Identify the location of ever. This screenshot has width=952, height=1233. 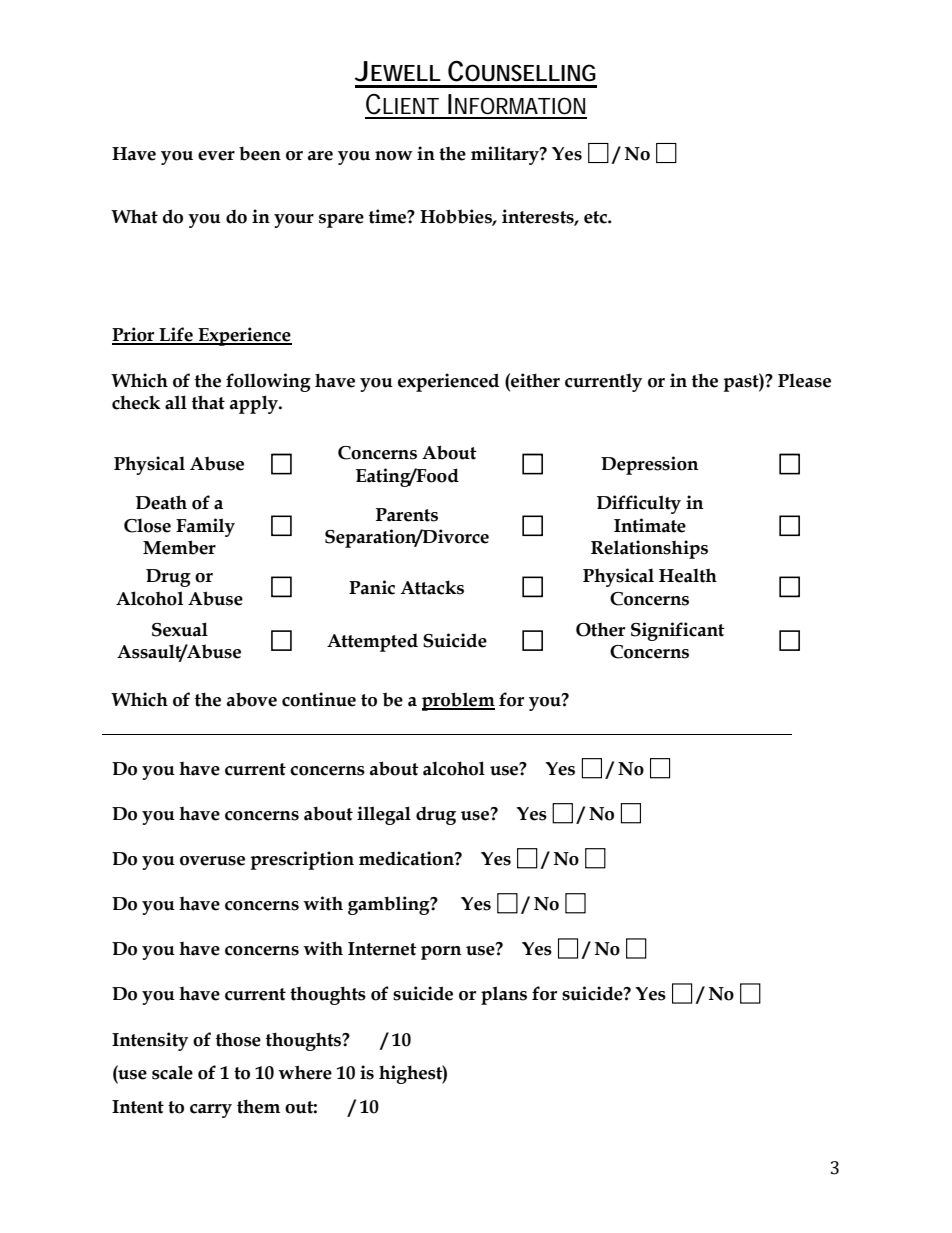
(216, 156).
